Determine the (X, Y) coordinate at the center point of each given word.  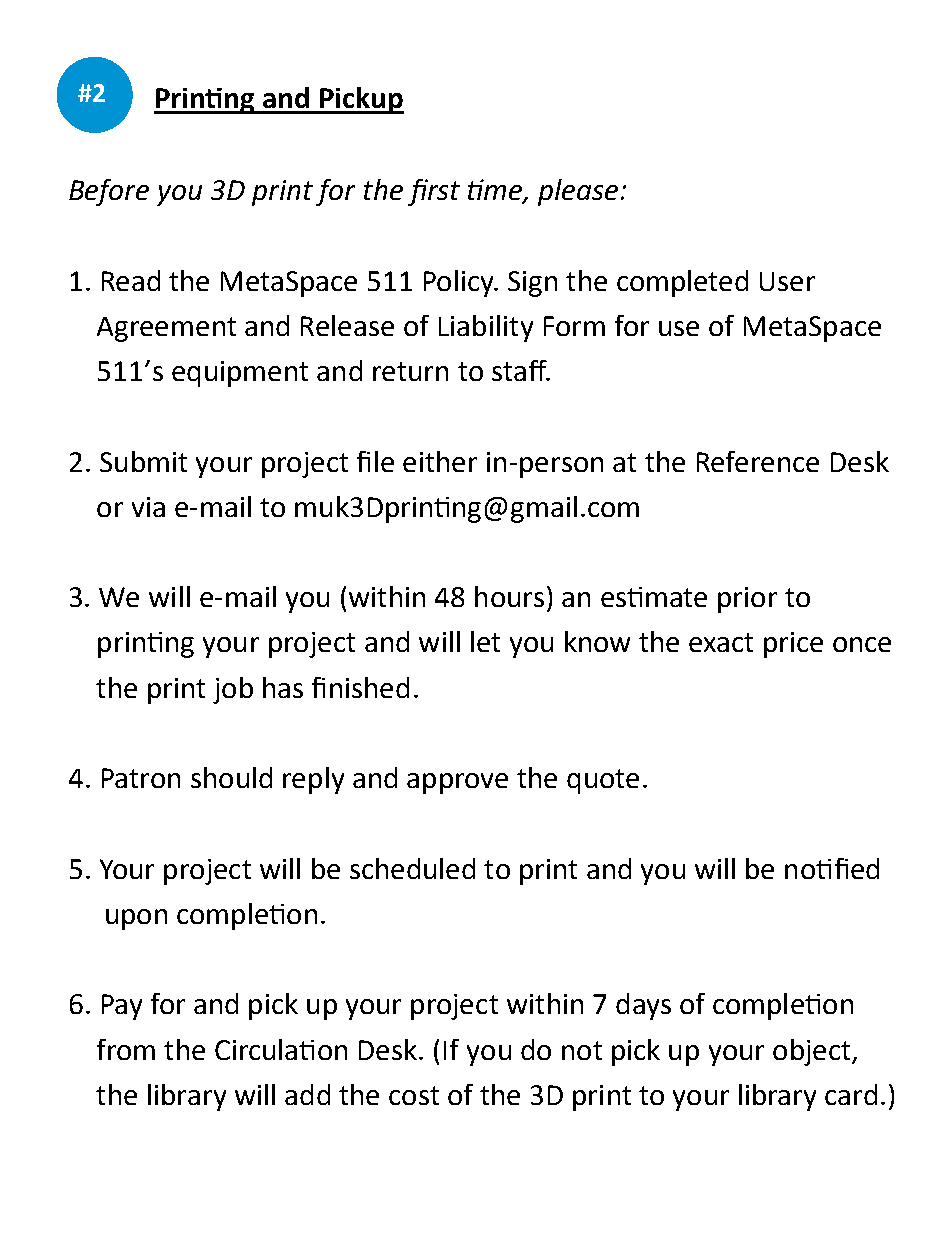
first (434, 192)
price (793, 645)
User (787, 281)
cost (414, 1095)
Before (109, 192)
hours (509, 596)
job (233, 690)
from (126, 1049)
